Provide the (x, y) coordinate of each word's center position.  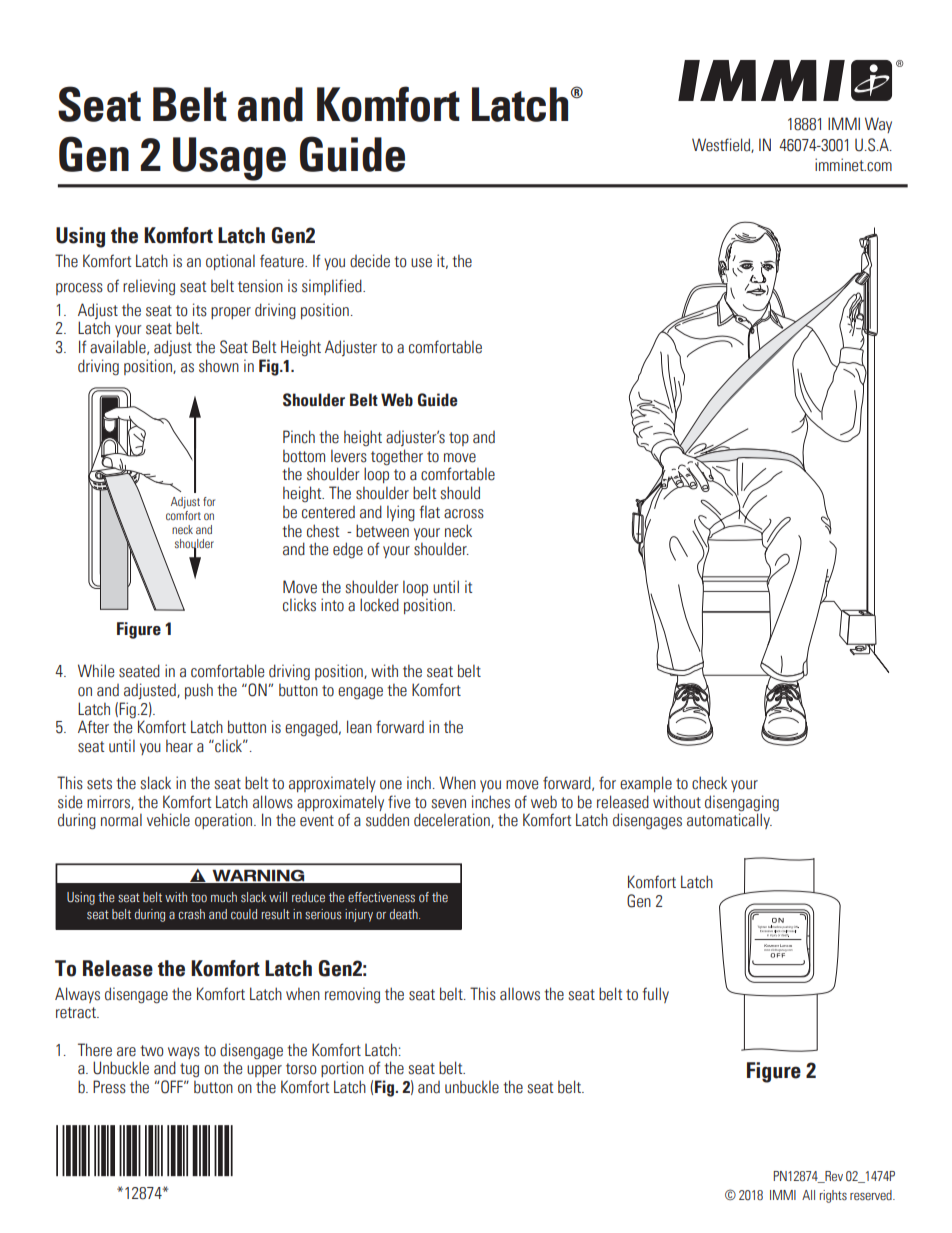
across (464, 514)
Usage (229, 159)
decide (370, 261)
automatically (729, 821)
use (421, 263)
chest (323, 531)
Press (109, 1087)
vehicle (168, 820)
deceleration (453, 820)
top (459, 439)
